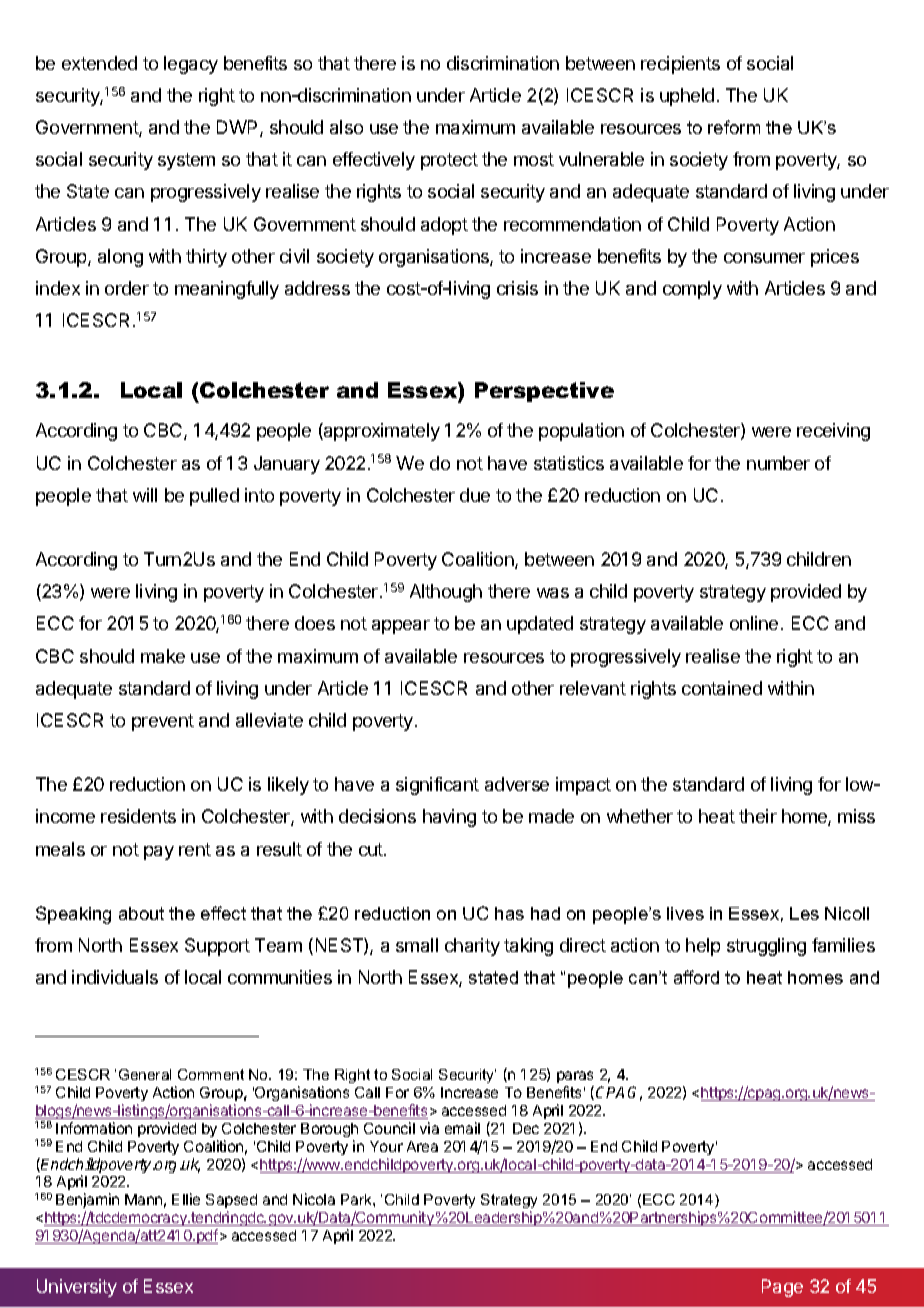 This screenshot has height=1308, width=924. I want to click on protect, so click(449, 161).
